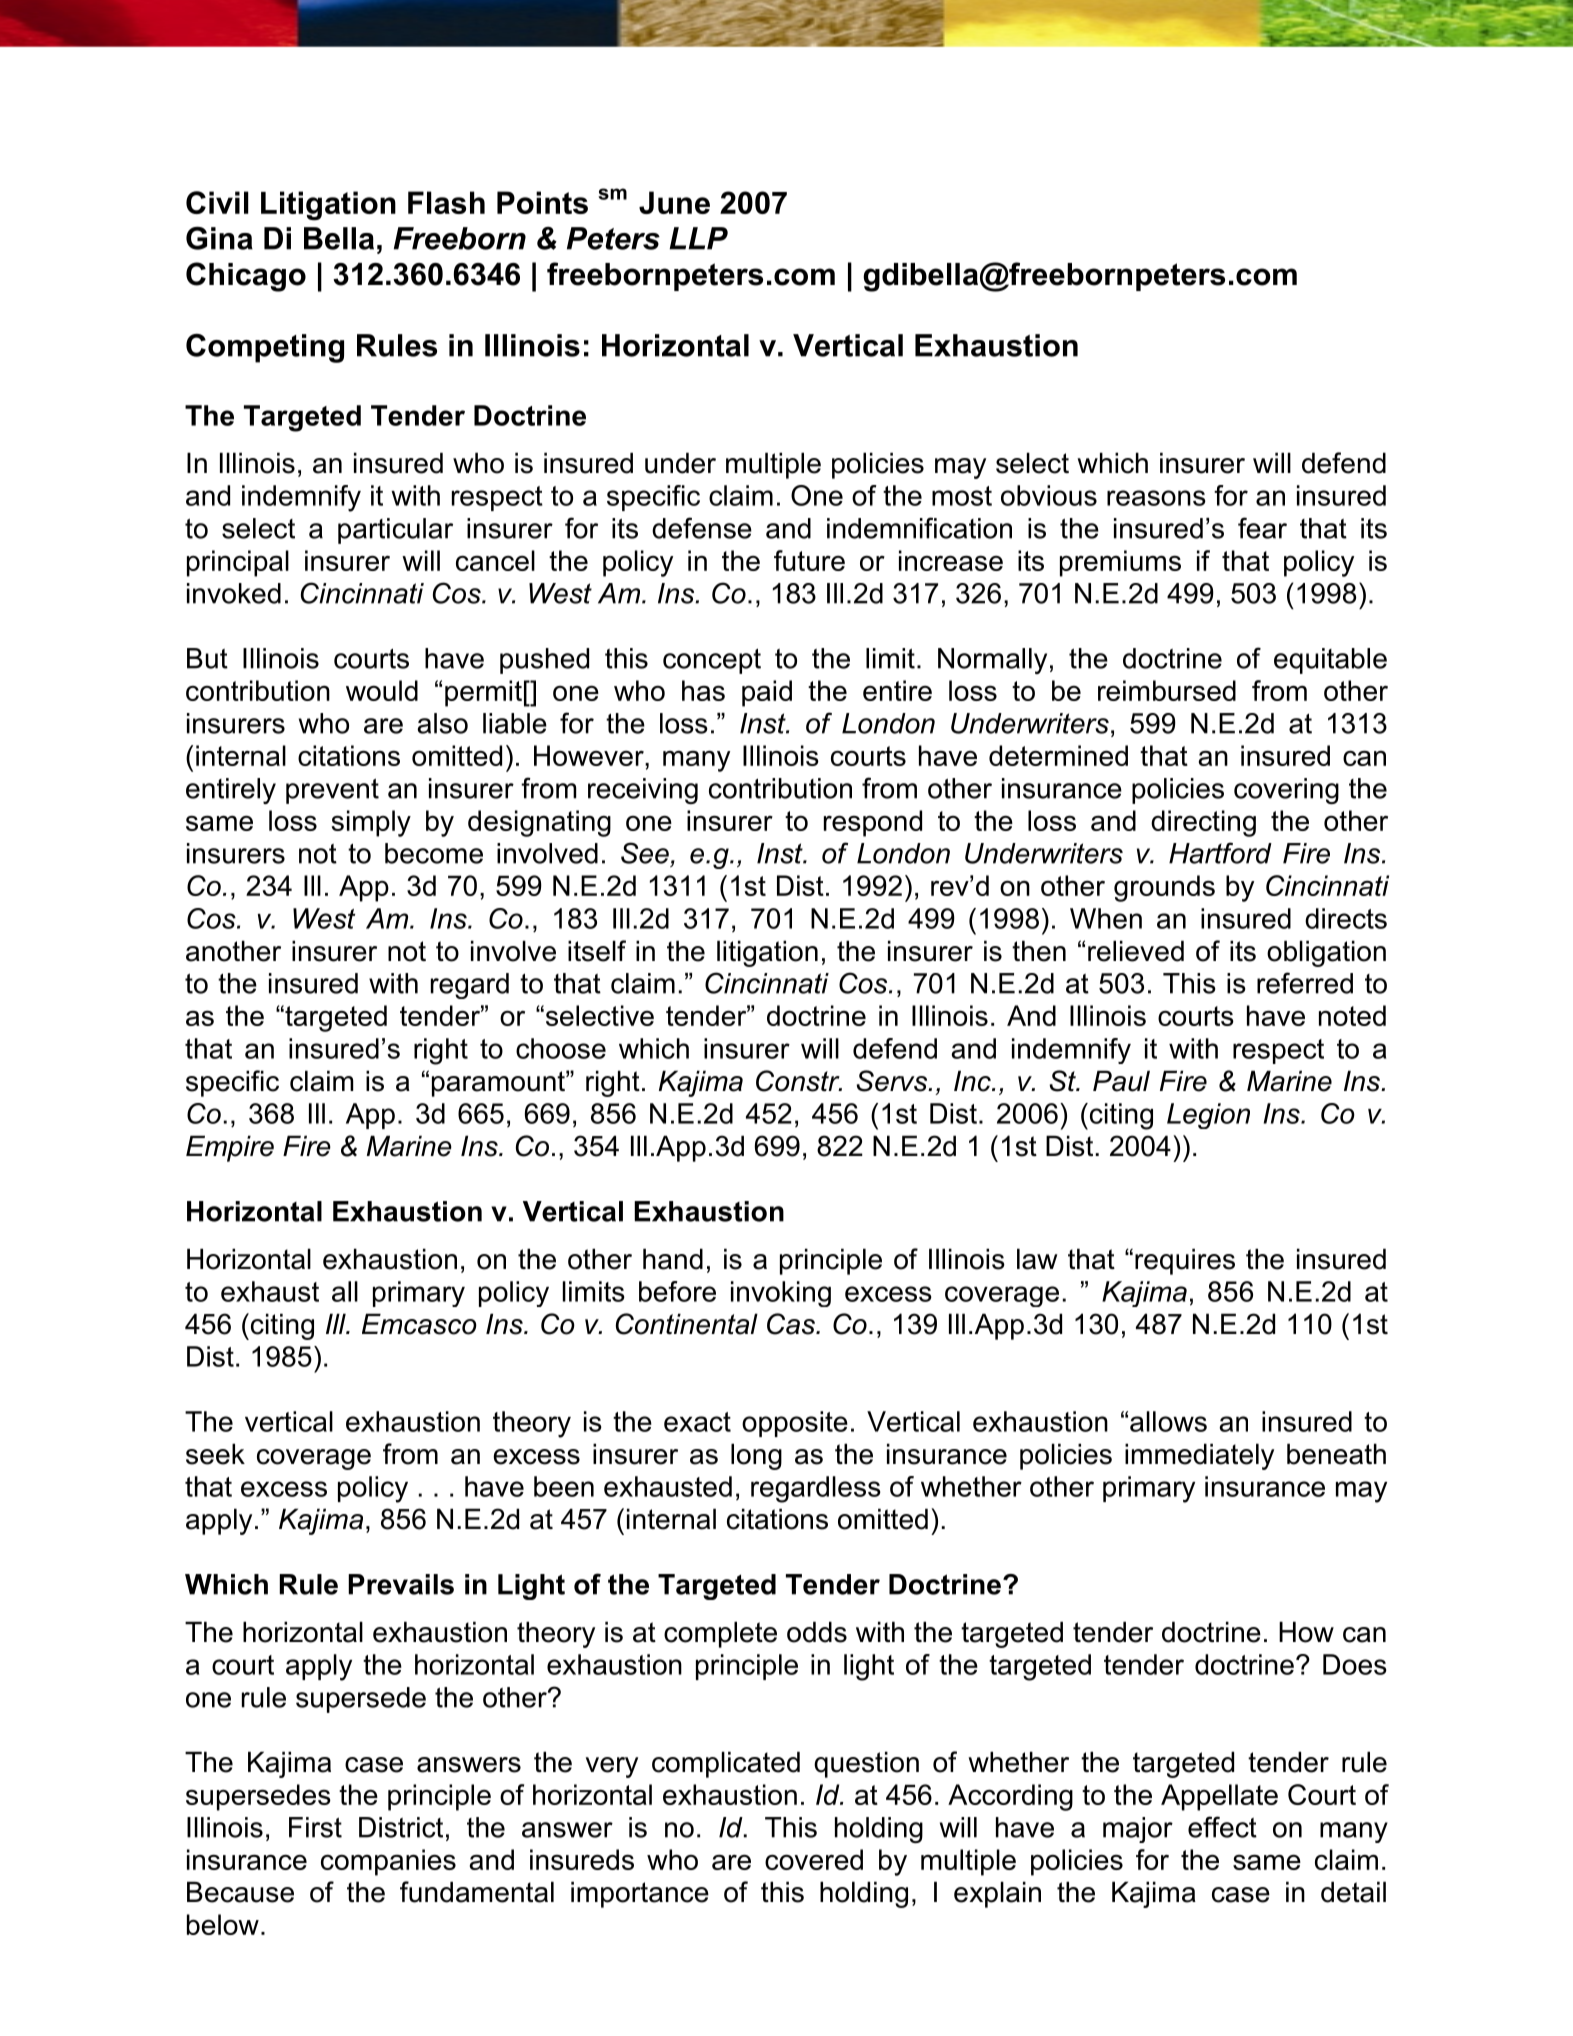 This page has width=1573, height=2036. I want to click on companies, so click(388, 1862).
